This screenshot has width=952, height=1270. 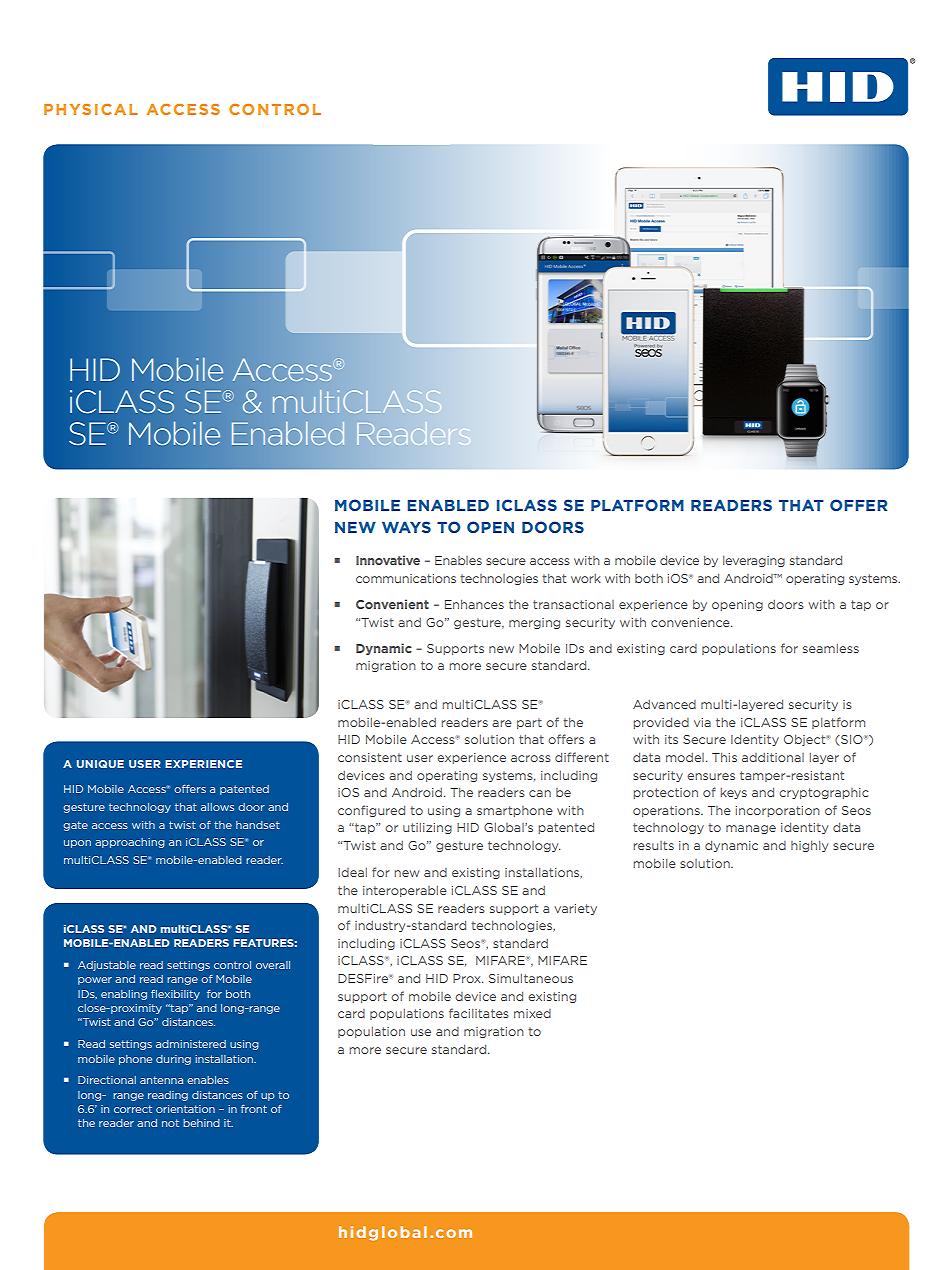 I want to click on WAYS, so click(x=406, y=527).
